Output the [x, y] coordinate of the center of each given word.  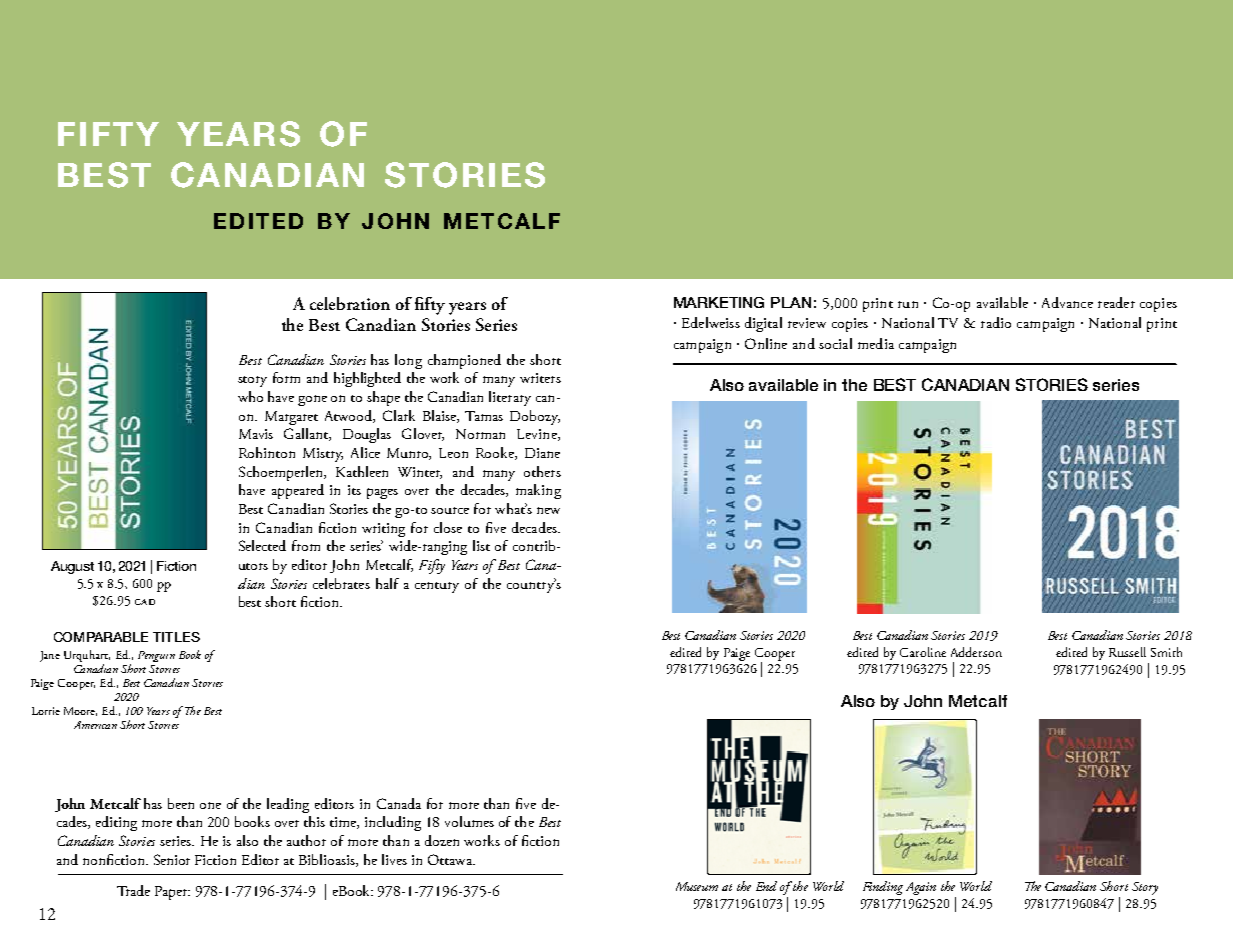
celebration [350, 303]
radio [996, 322]
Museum [697, 886]
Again [921, 888]
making [538, 491]
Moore [80, 711]
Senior [172, 859]
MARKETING [719, 302]
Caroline [923, 652]
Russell [1127, 652]
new [548, 510]
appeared [298, 491]
